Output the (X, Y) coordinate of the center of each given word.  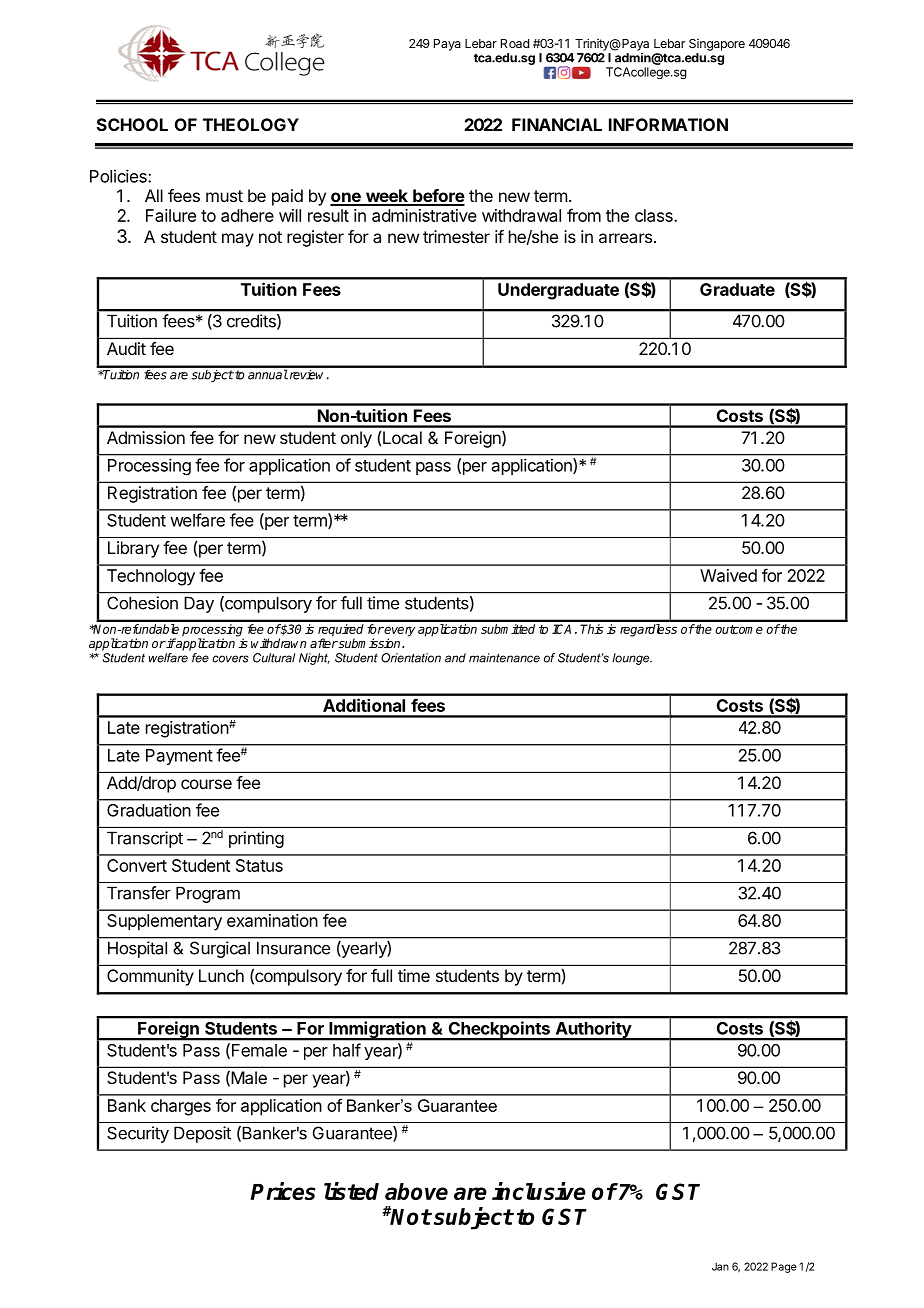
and (455, 658)
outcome (739, 629)
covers (230, 659)
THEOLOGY (251, 124)
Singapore (717, 45)
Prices (283, 1191)
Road (515, 43)
